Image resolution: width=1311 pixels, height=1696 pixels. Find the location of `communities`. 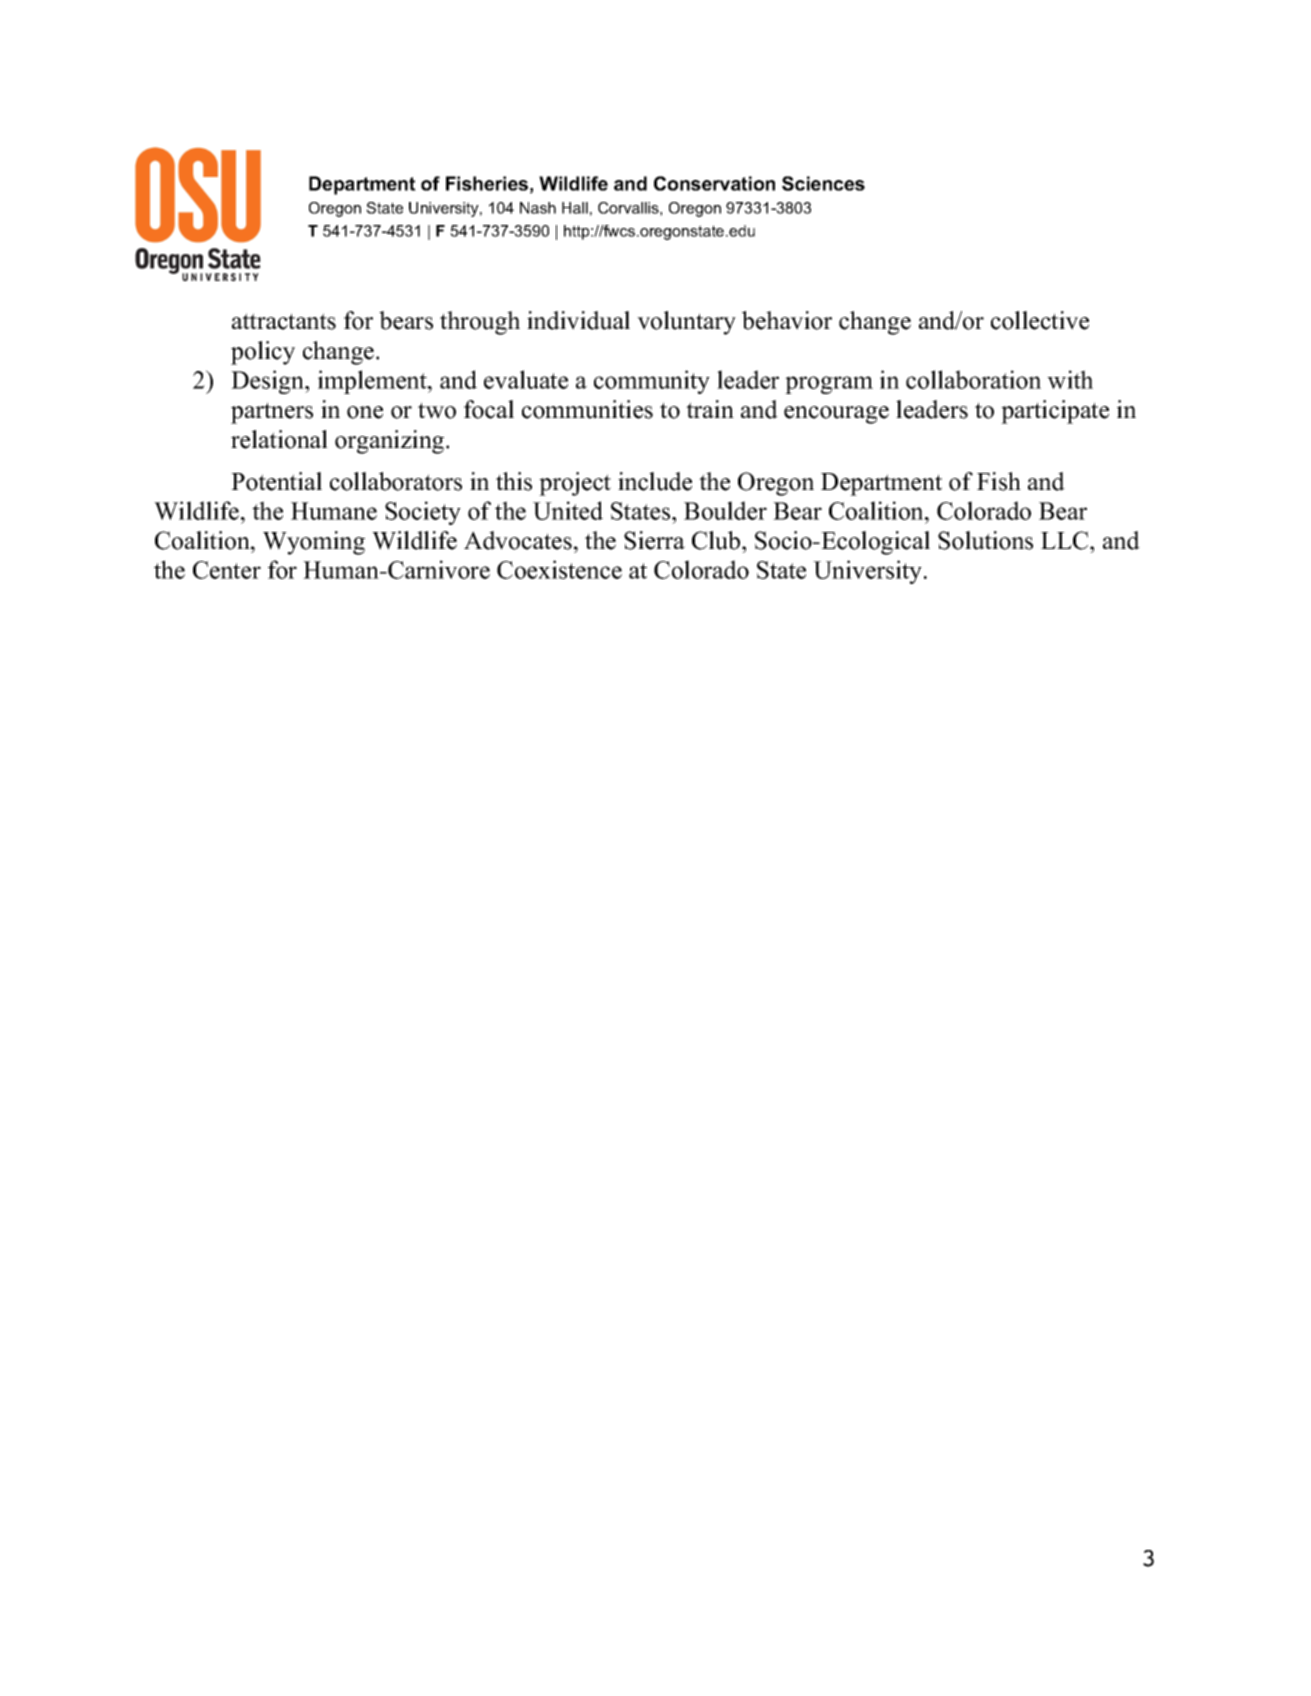

communities is located at coordinates (587, 409).
